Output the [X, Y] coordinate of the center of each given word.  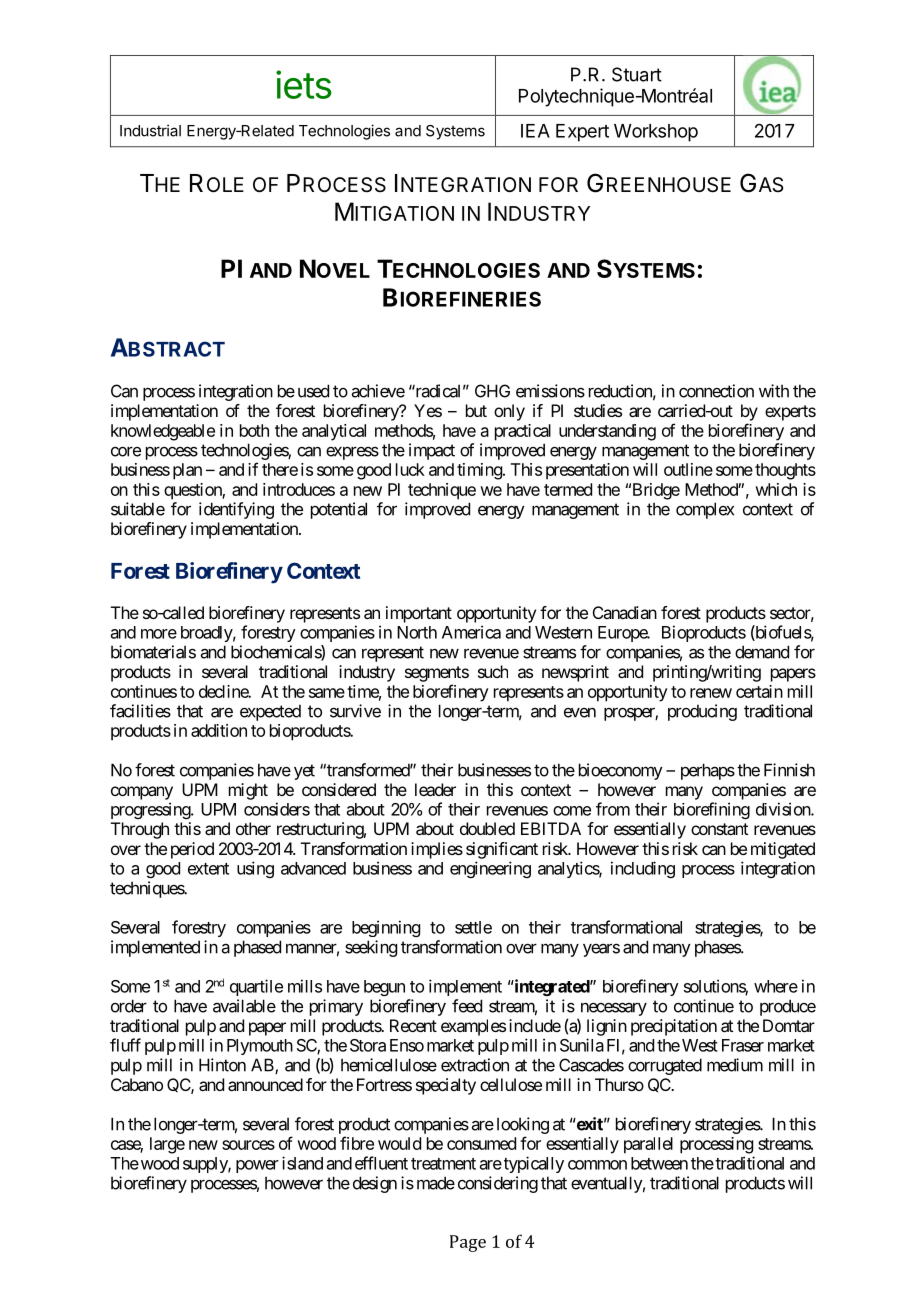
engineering [490, 869]
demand [762, 652]
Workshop [656, 133]
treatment [443, 1164]
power [257, 1166]
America [471, 632]
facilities [140, 711]
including [643, 869]
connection [716, 391]
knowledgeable [163, 432]
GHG [492, 391]
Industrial [150, 130]
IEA [535, 131]
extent [208, 869]
